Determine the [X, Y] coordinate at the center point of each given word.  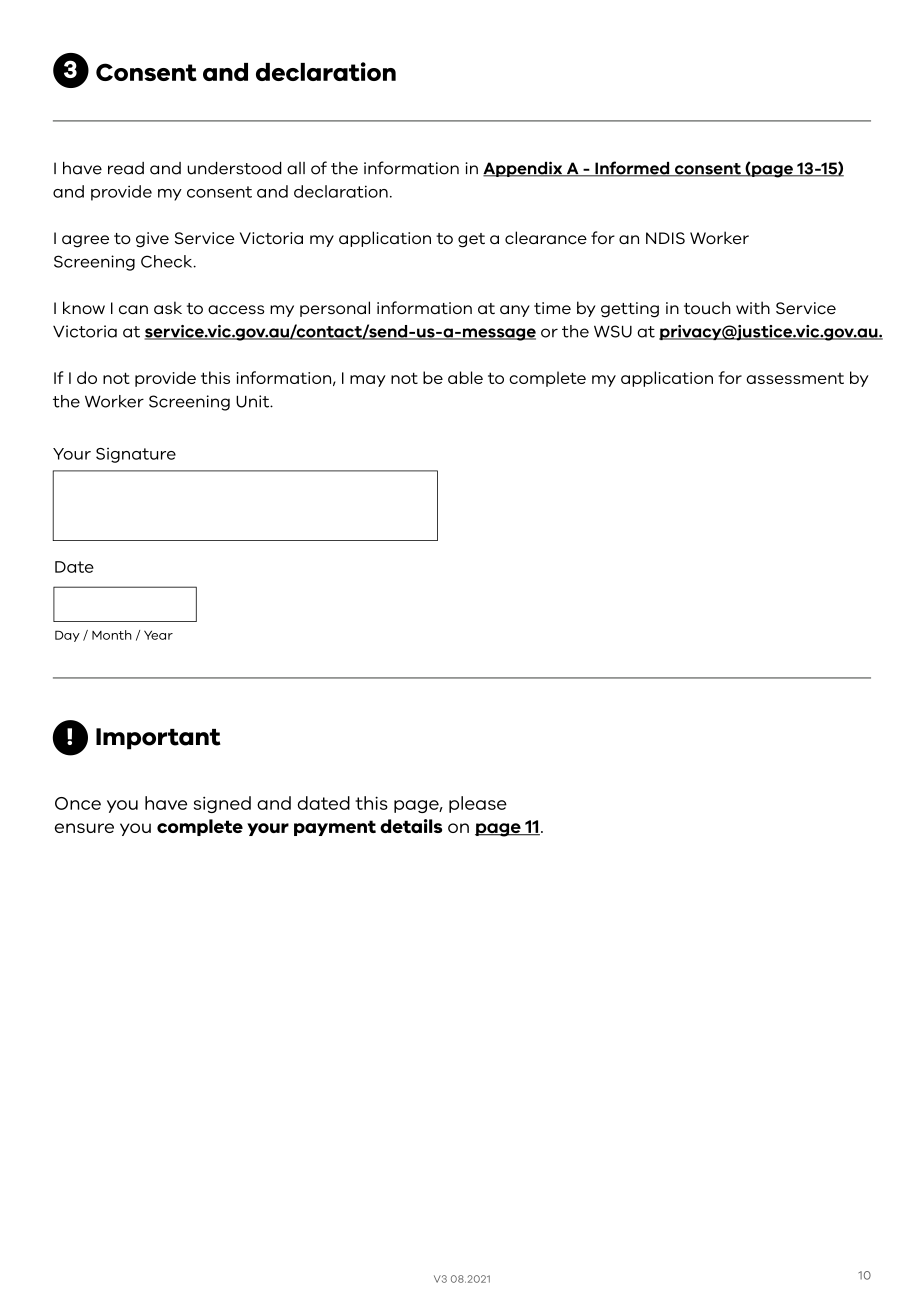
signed [222, 804]
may [368, 381]
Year [158, 635]
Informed [632, 169]
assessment [795, 378]
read [126, 168]
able [465, 377]
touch [707, 308]
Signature [136, 455]
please [478, 804]
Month [112, 635]
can [133, 310]
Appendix [524, 169]
